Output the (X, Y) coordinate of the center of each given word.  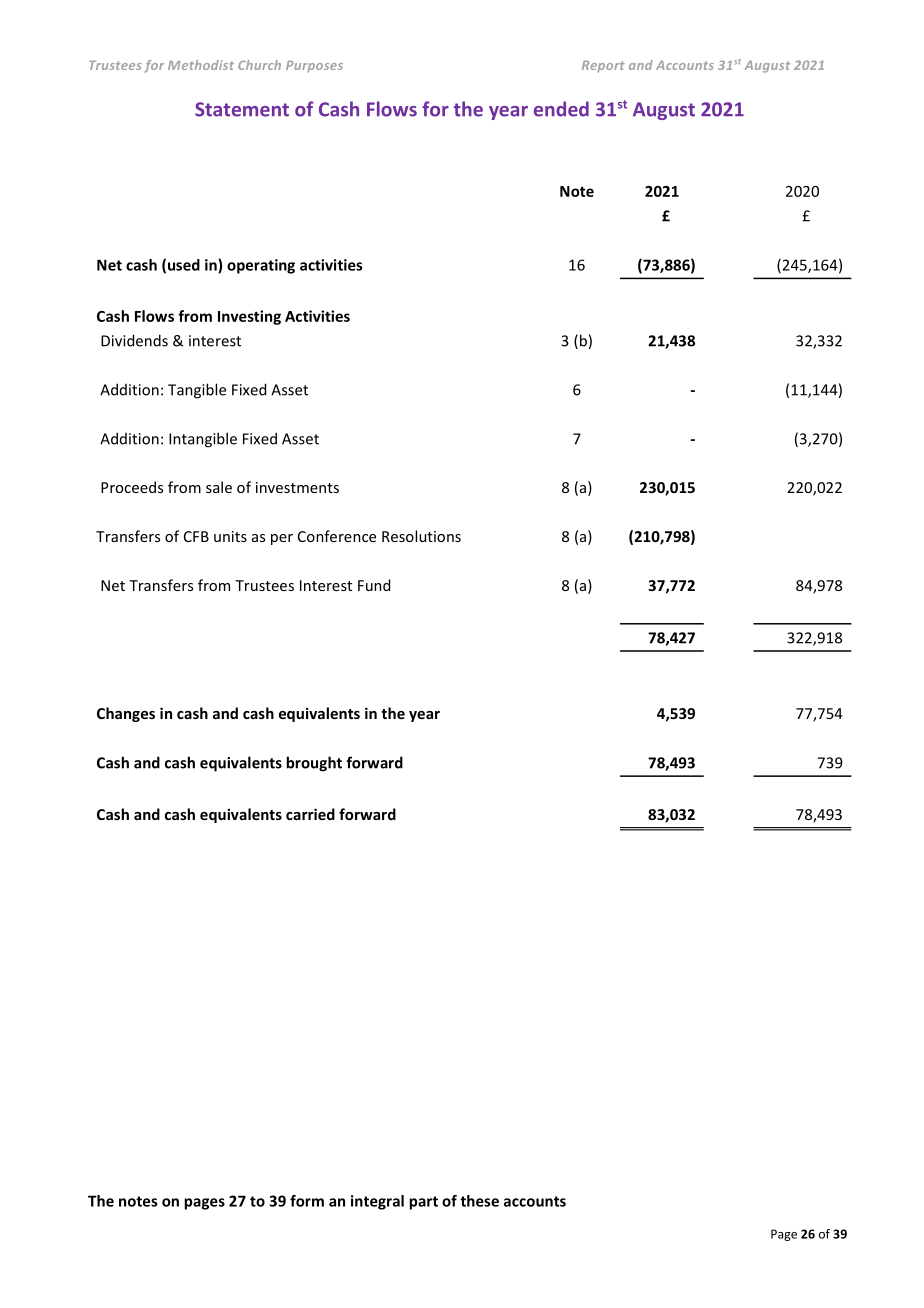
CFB (196, 536)
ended (561, 109)
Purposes (314, 67)
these (479, 1201)
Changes (126, 714)
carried (310, 814)
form (307, 1201)
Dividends (134, 340)
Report (603, 67)
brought (314, 764)
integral (377, 1202)
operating (261, 266)
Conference (337, 536)
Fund (374, 585)
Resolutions (421, 536)
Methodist (201, 65)
